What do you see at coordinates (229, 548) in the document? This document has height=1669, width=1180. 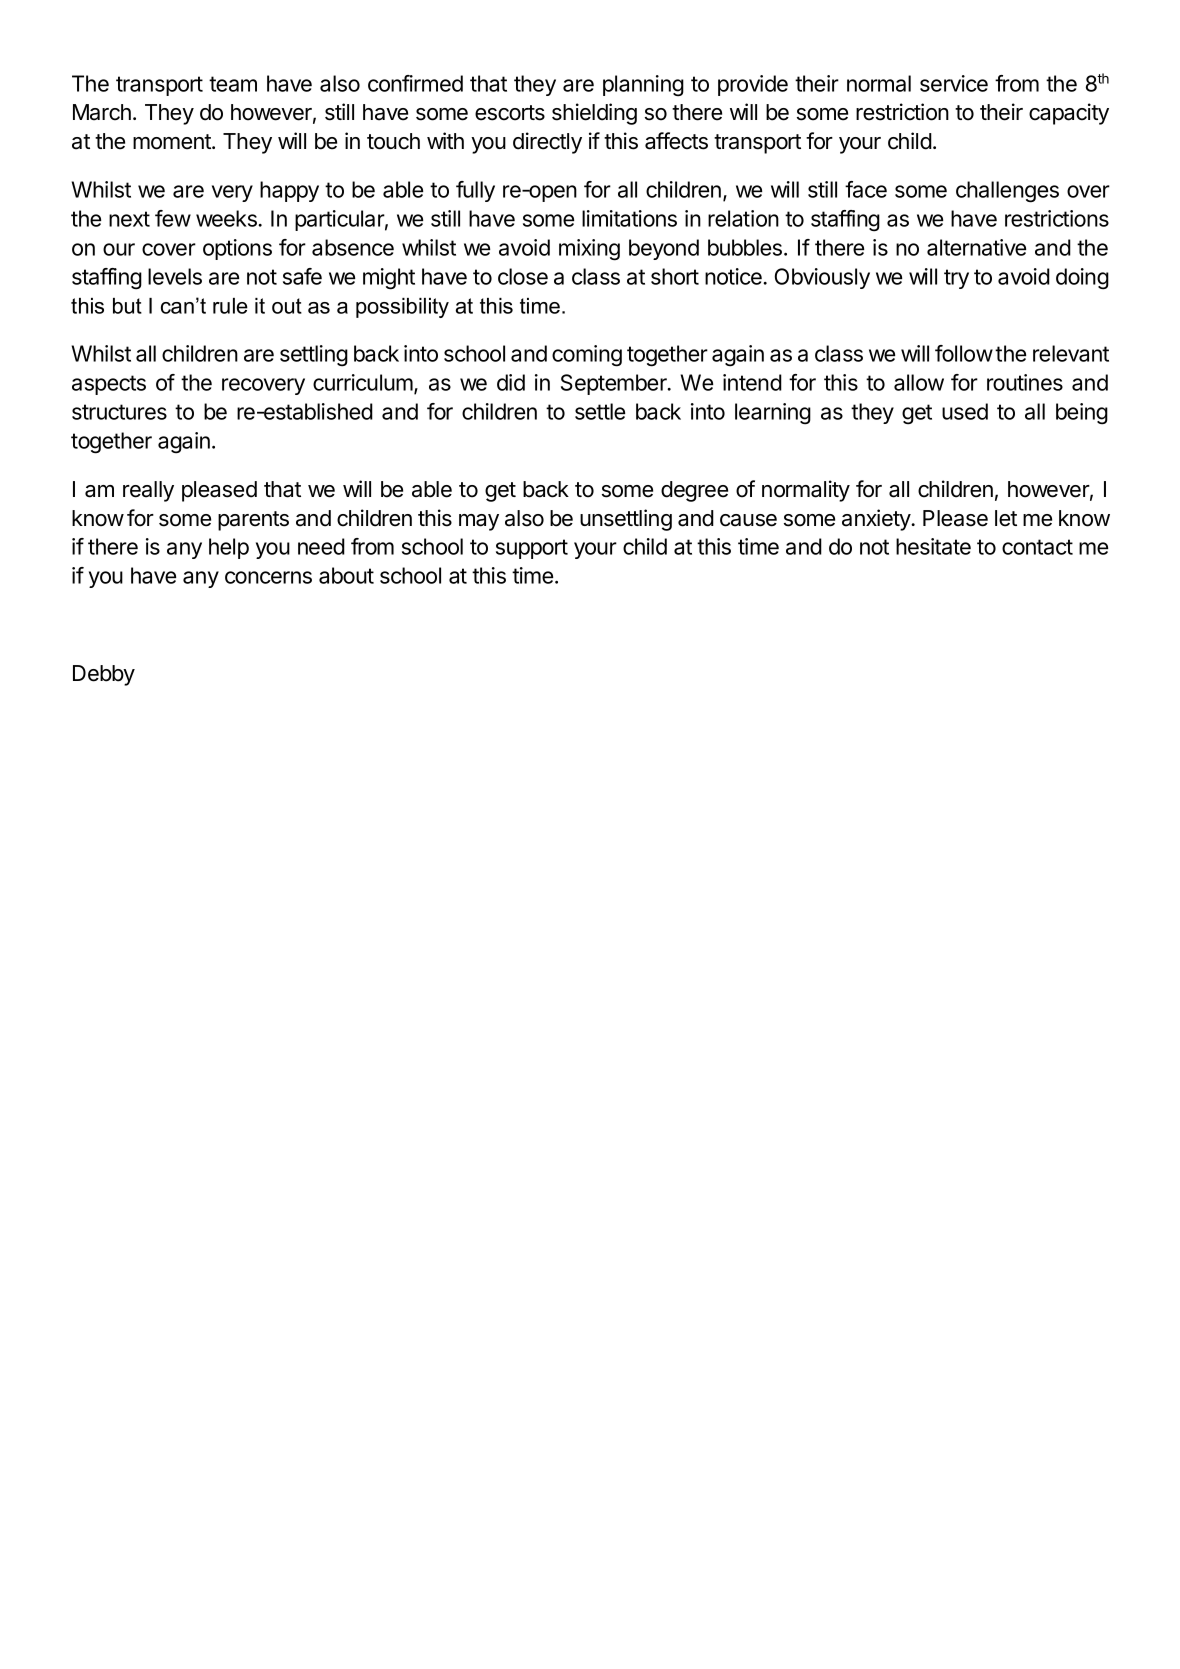 I see `help` at bounding box center [229, 548].
